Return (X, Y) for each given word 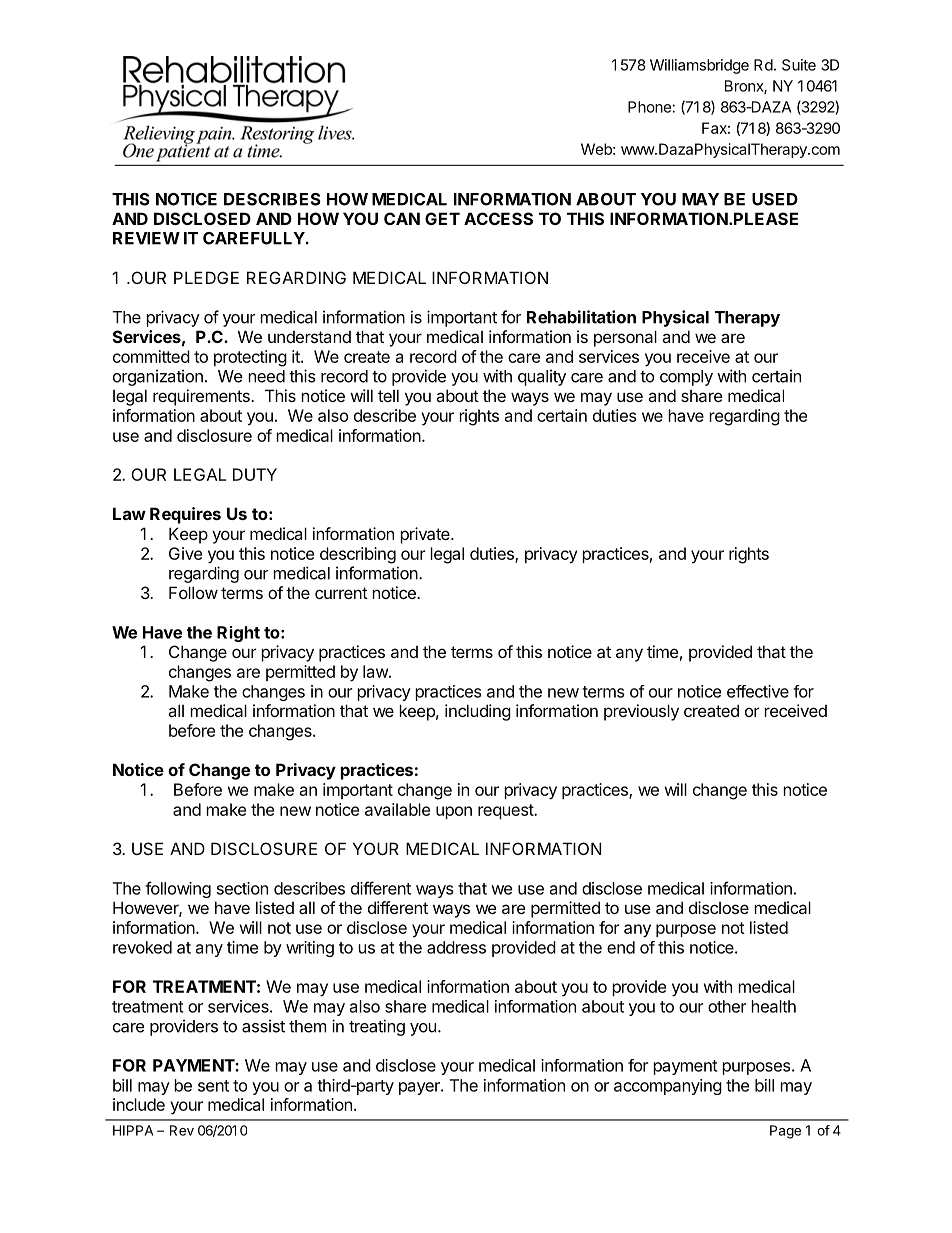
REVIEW (146, 238)
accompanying (668, 1087)
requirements (202, 397)
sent (213, 1086)
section (242, 888)
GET (442, 218)
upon (454, 812)
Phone (650, 107)
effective (758, 691)
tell (388, 395)
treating (377, 1027)
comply (686, 378)
